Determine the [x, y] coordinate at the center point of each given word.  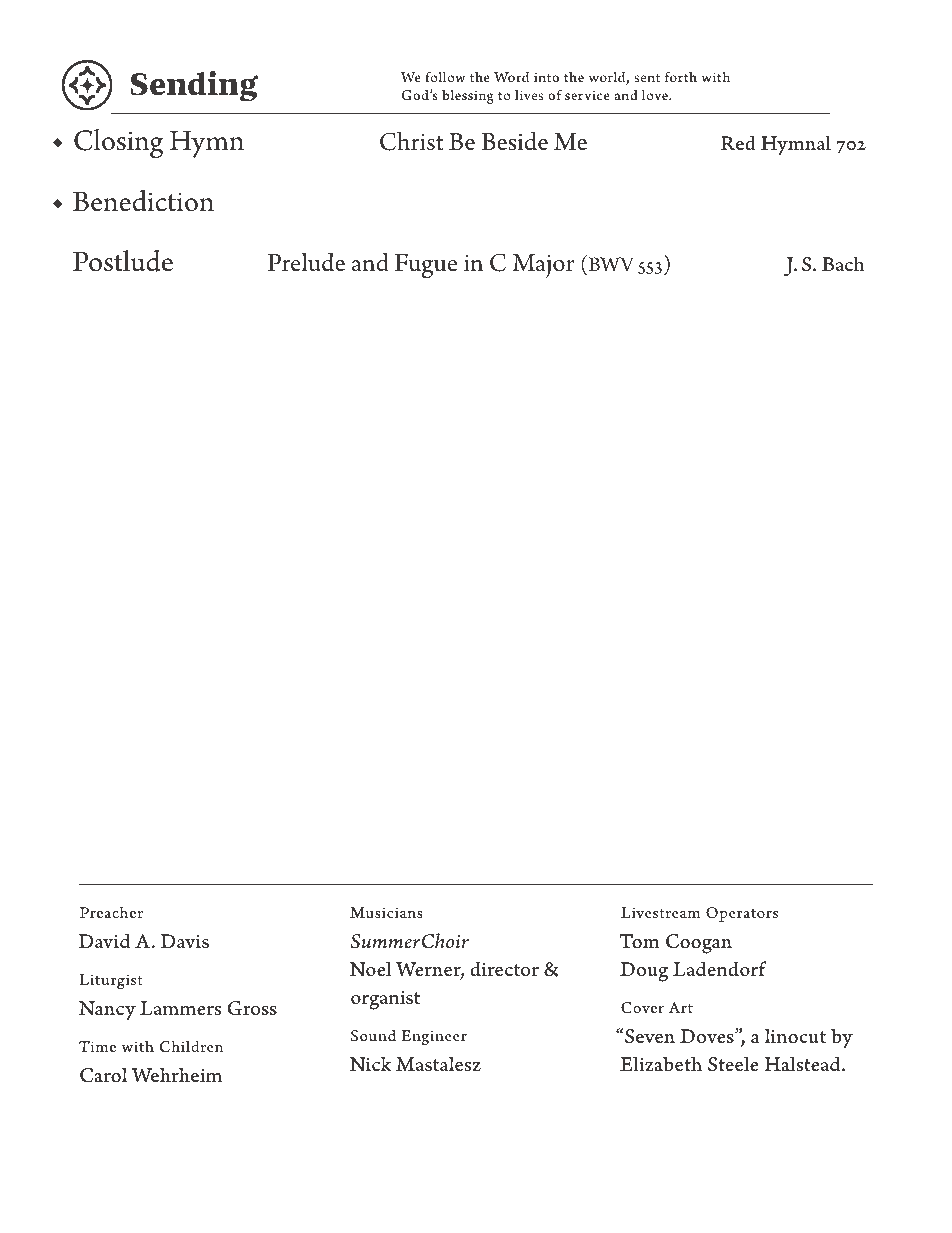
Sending [194, 86]
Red [738, 142]
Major [543, 266]
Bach [843, 263]
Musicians [386, 912]
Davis [185, 941]
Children [191, 1046]
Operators [742, 914]
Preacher [111, 912]
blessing [468, 96]
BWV [610, 266]
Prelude [306, 262]
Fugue [426, 266]
